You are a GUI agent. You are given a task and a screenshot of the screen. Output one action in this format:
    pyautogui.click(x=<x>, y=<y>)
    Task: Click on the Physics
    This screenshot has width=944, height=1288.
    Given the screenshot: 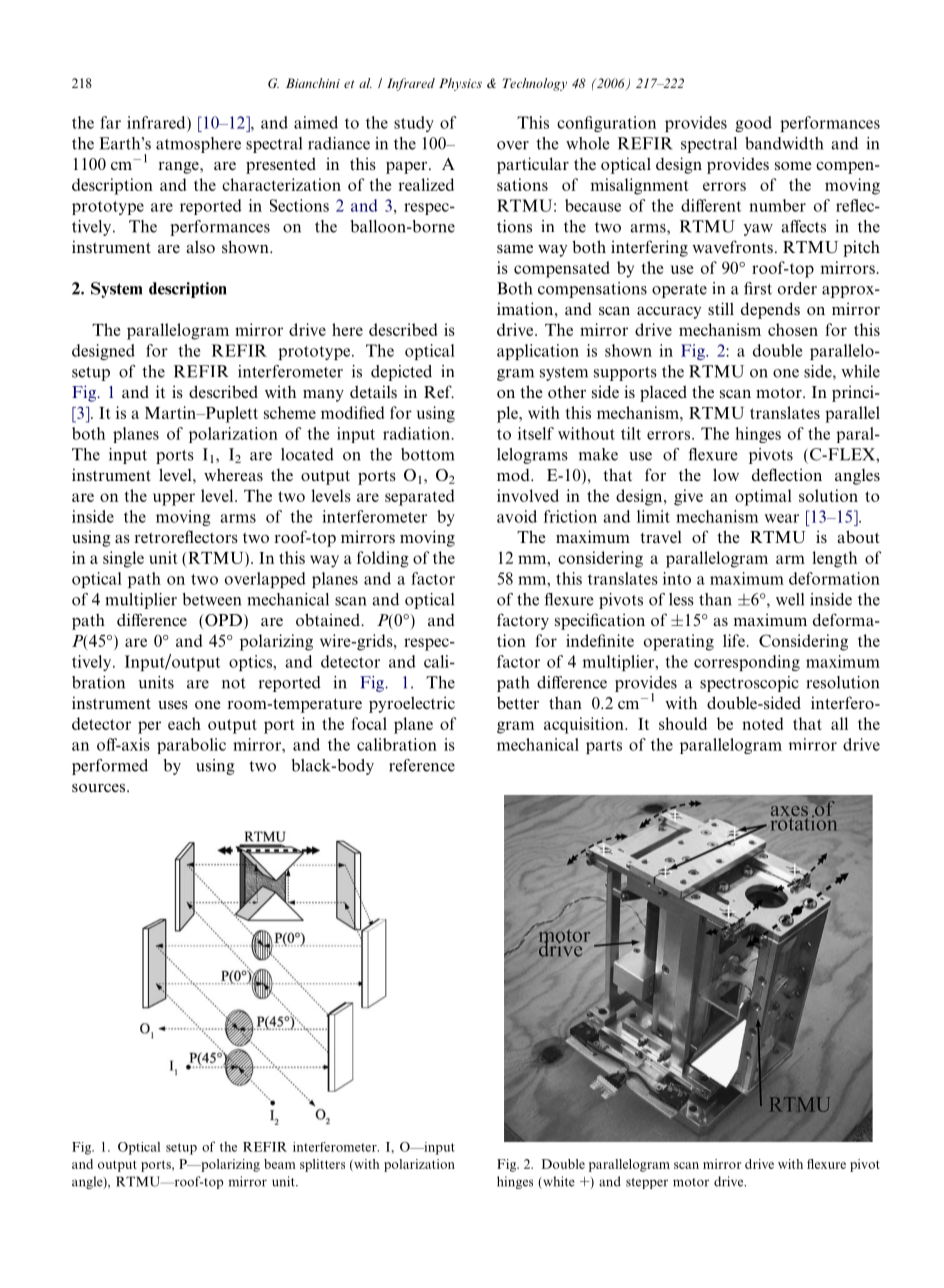 What is the action you would take?
    pyautogui.click(x=460, y=84)
